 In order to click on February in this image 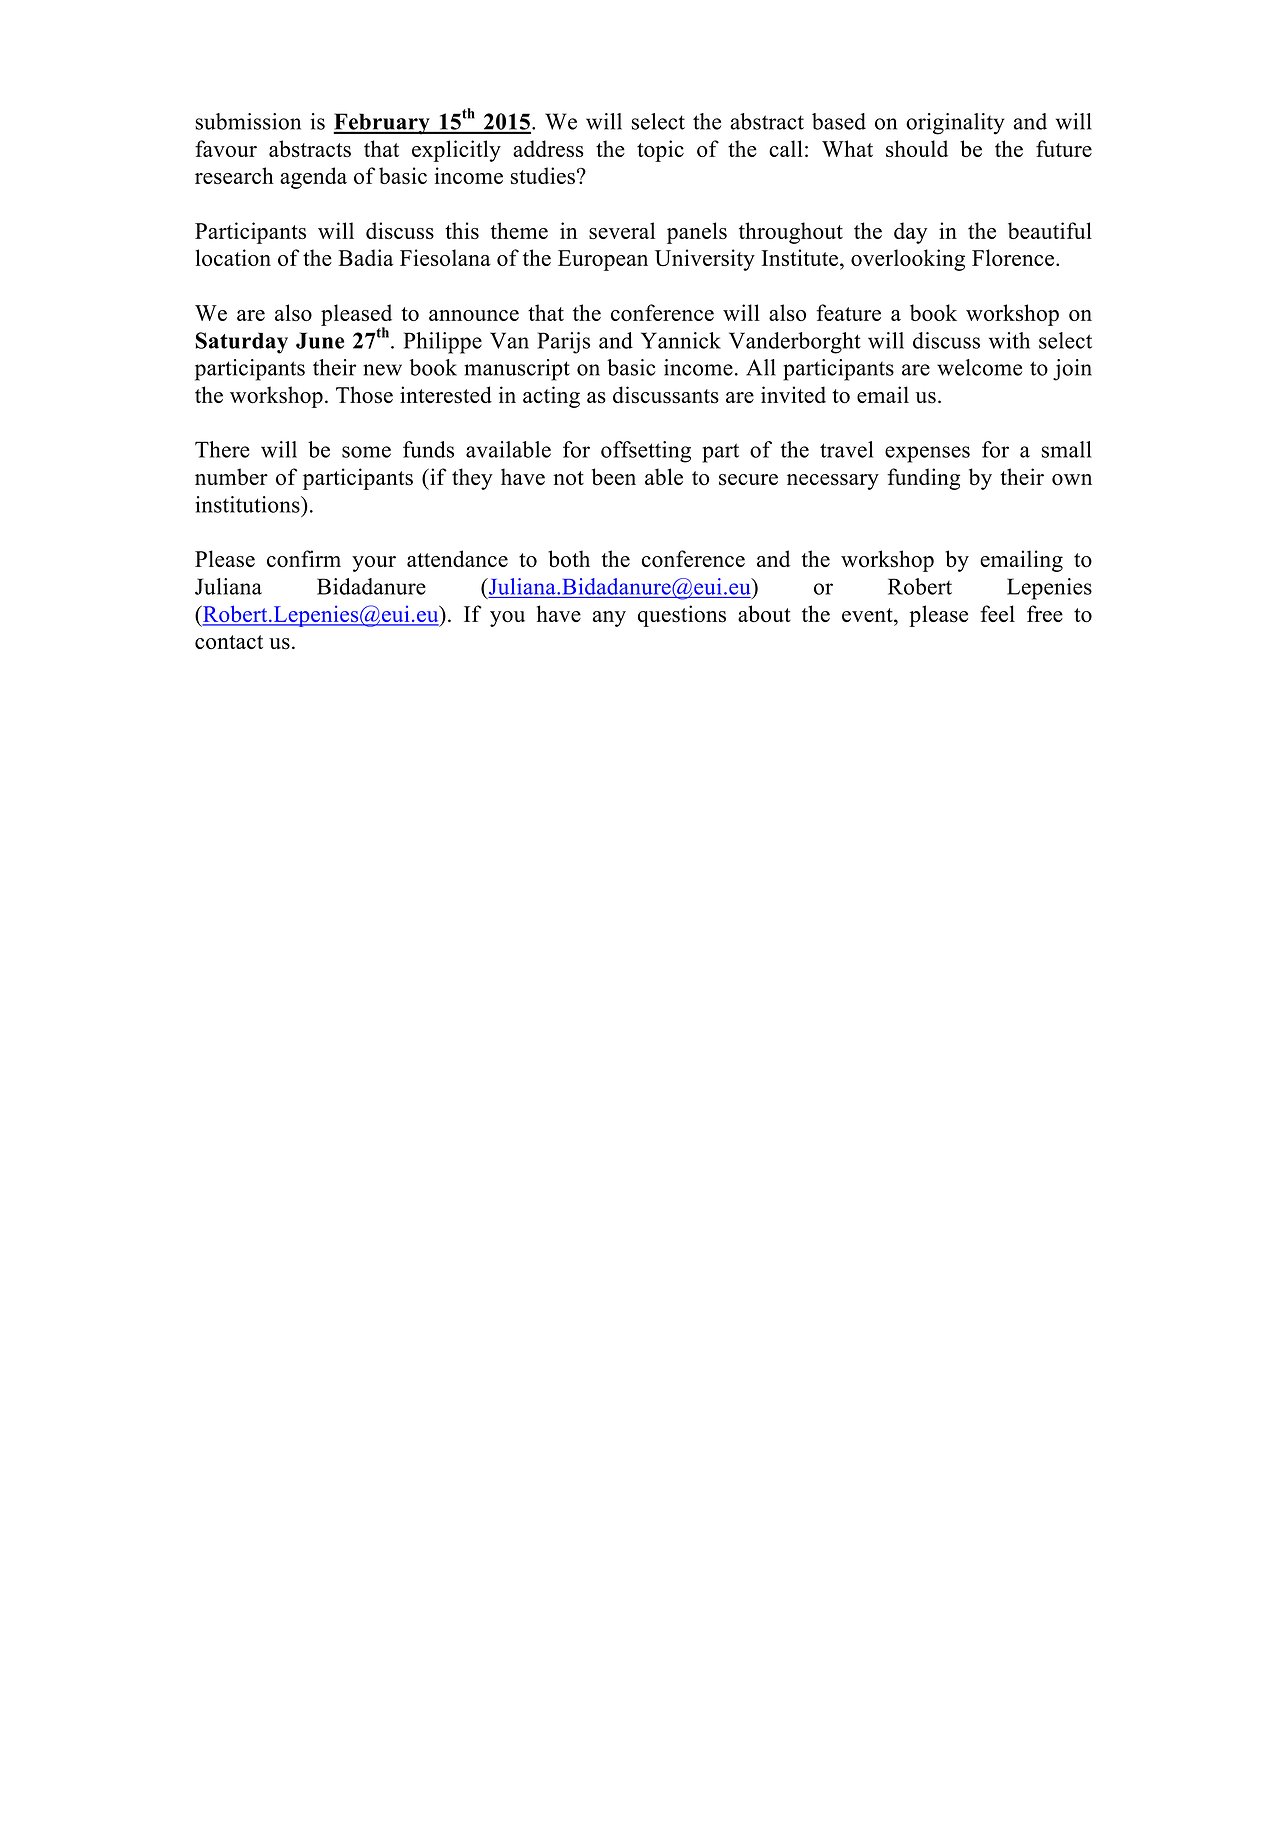, I will do `click(382, 124)`.
